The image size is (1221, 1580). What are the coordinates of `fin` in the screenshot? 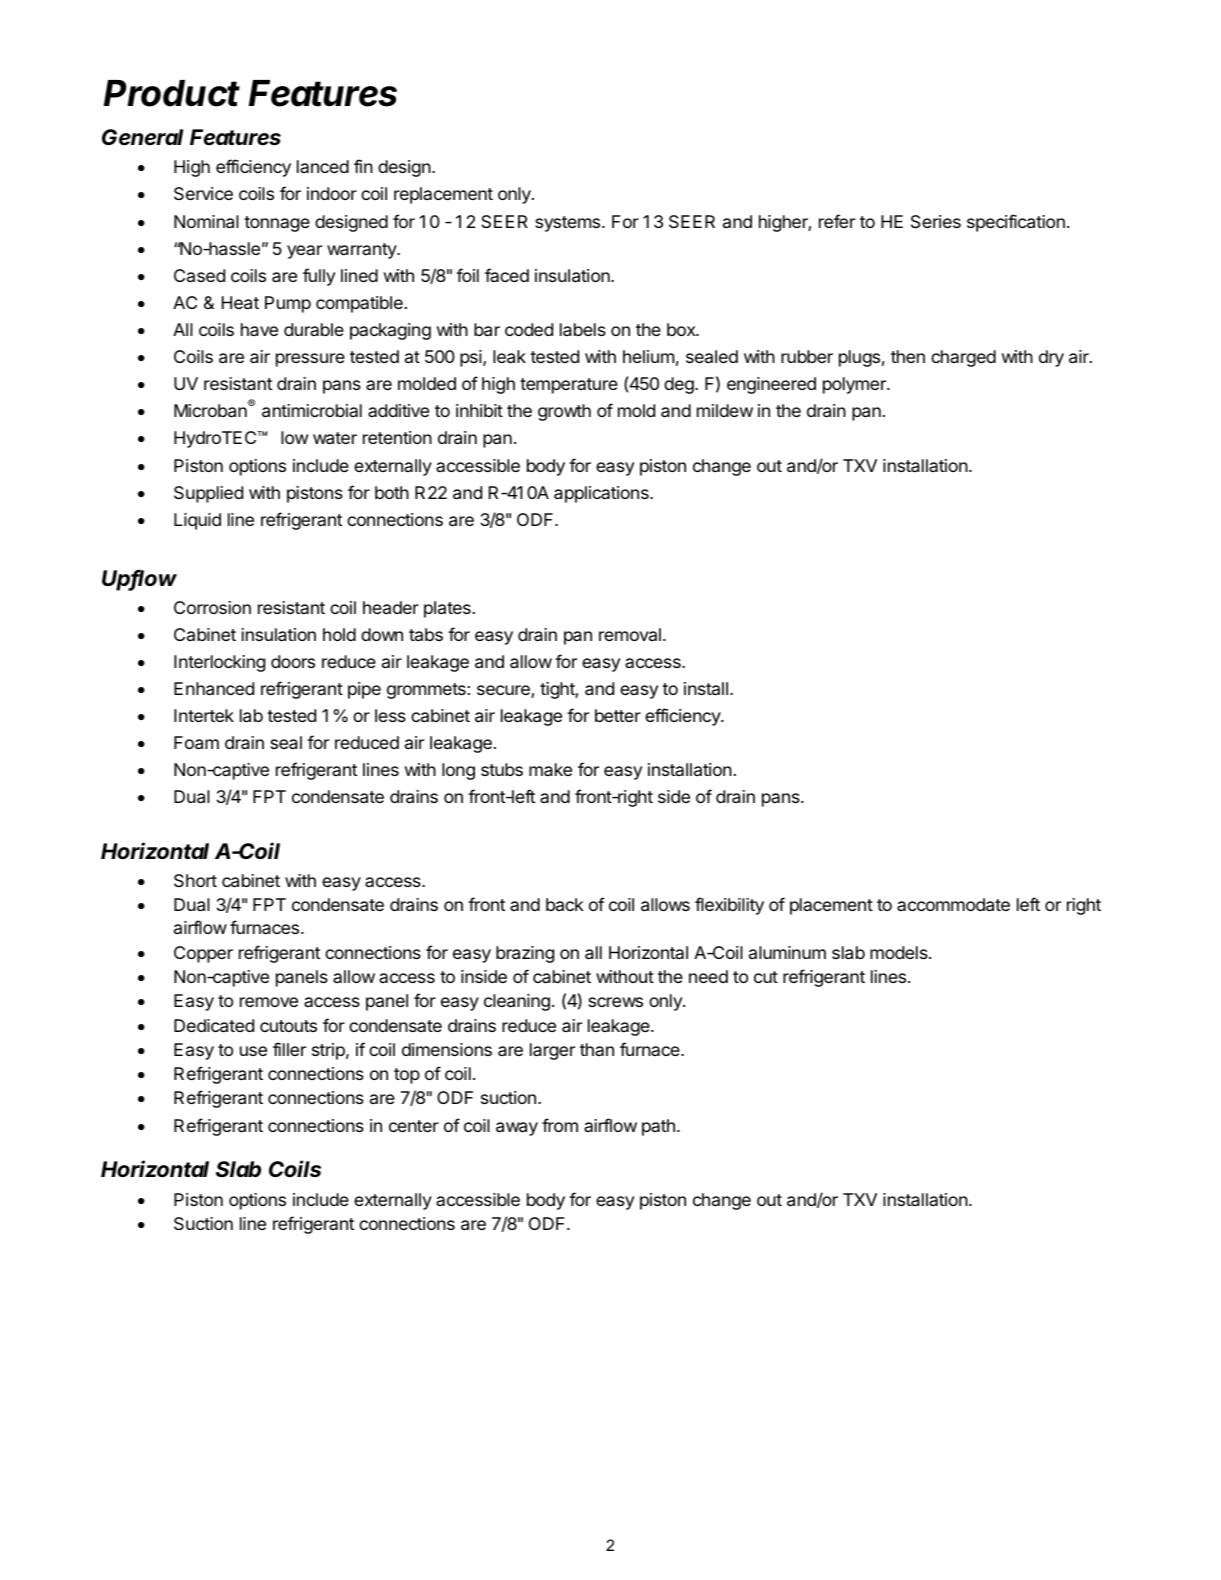 It's located at (363, 166).
